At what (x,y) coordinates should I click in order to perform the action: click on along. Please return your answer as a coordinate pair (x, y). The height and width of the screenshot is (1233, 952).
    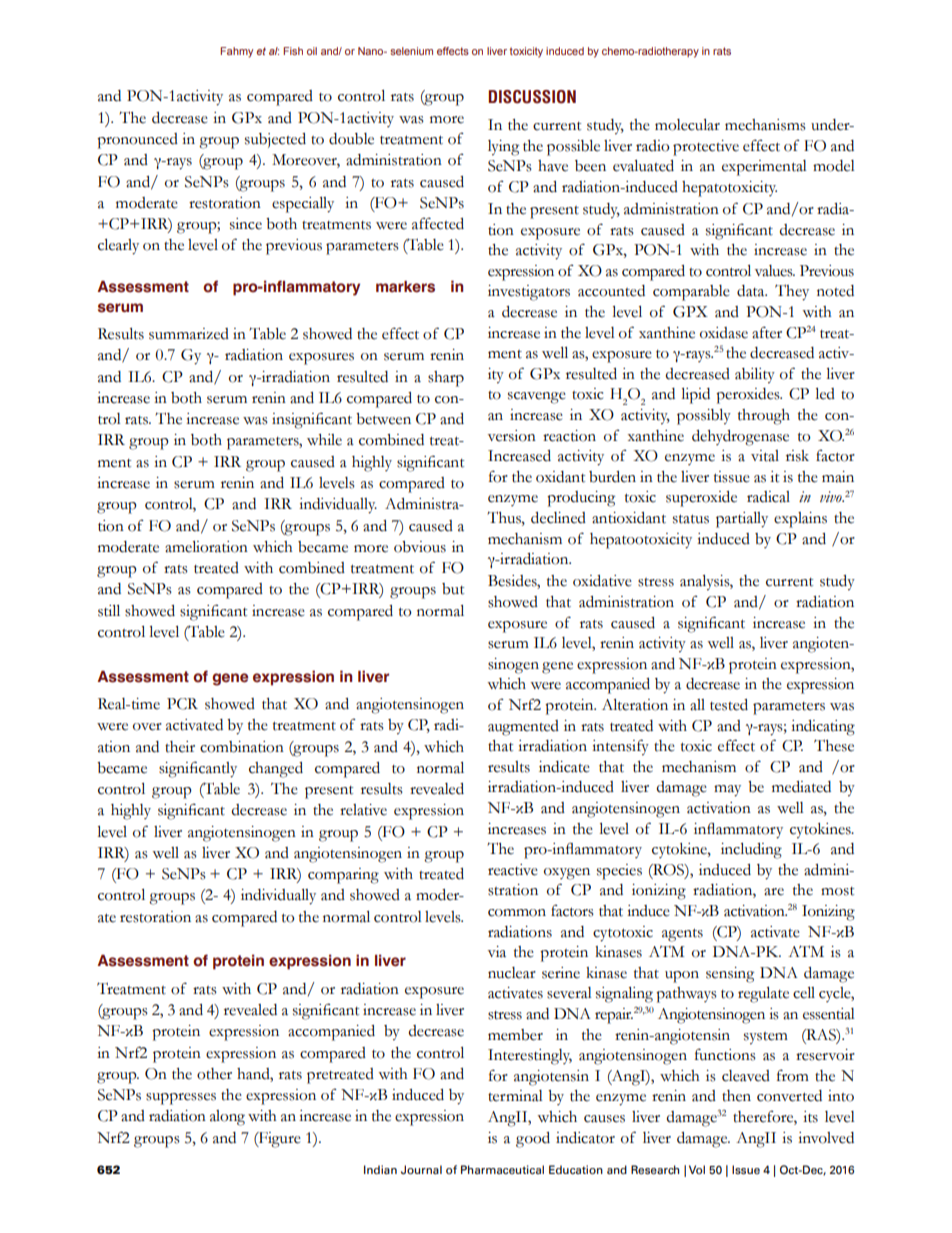
    Looking at the image, I should click on (227, 1118).
